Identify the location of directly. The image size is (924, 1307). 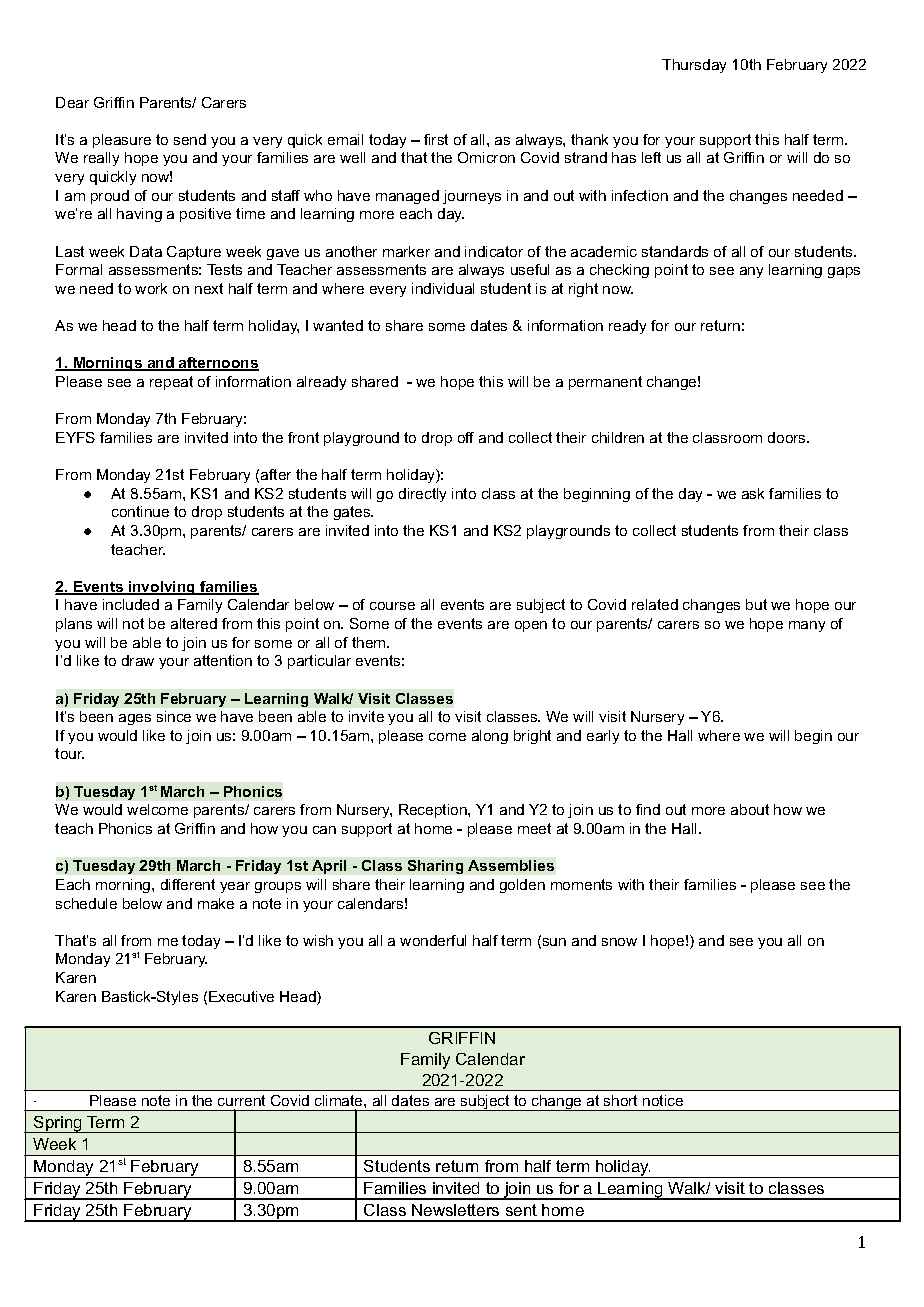
(422, 495).
